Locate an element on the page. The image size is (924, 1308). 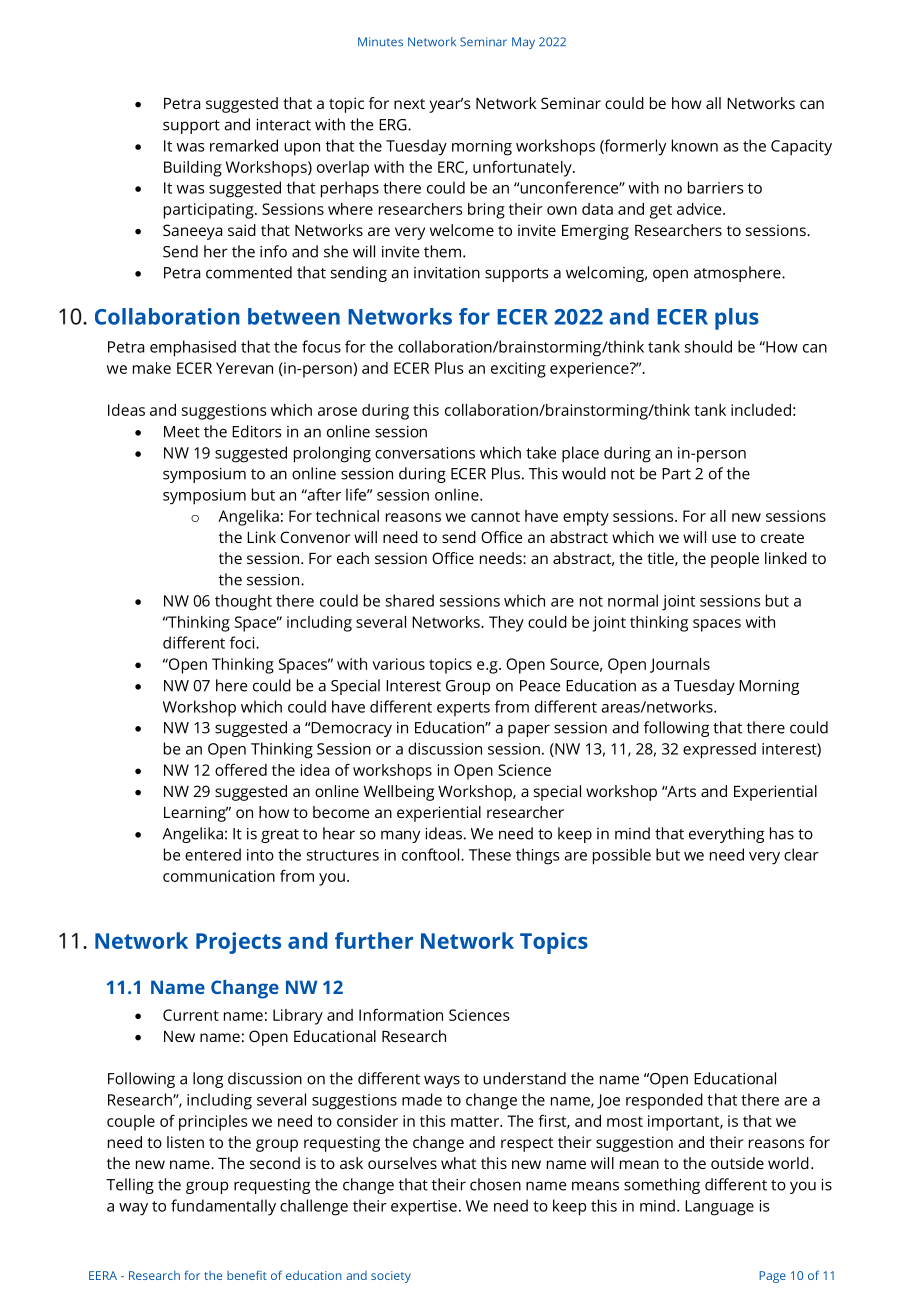
emphasised is located at coordinates (193, 348).
